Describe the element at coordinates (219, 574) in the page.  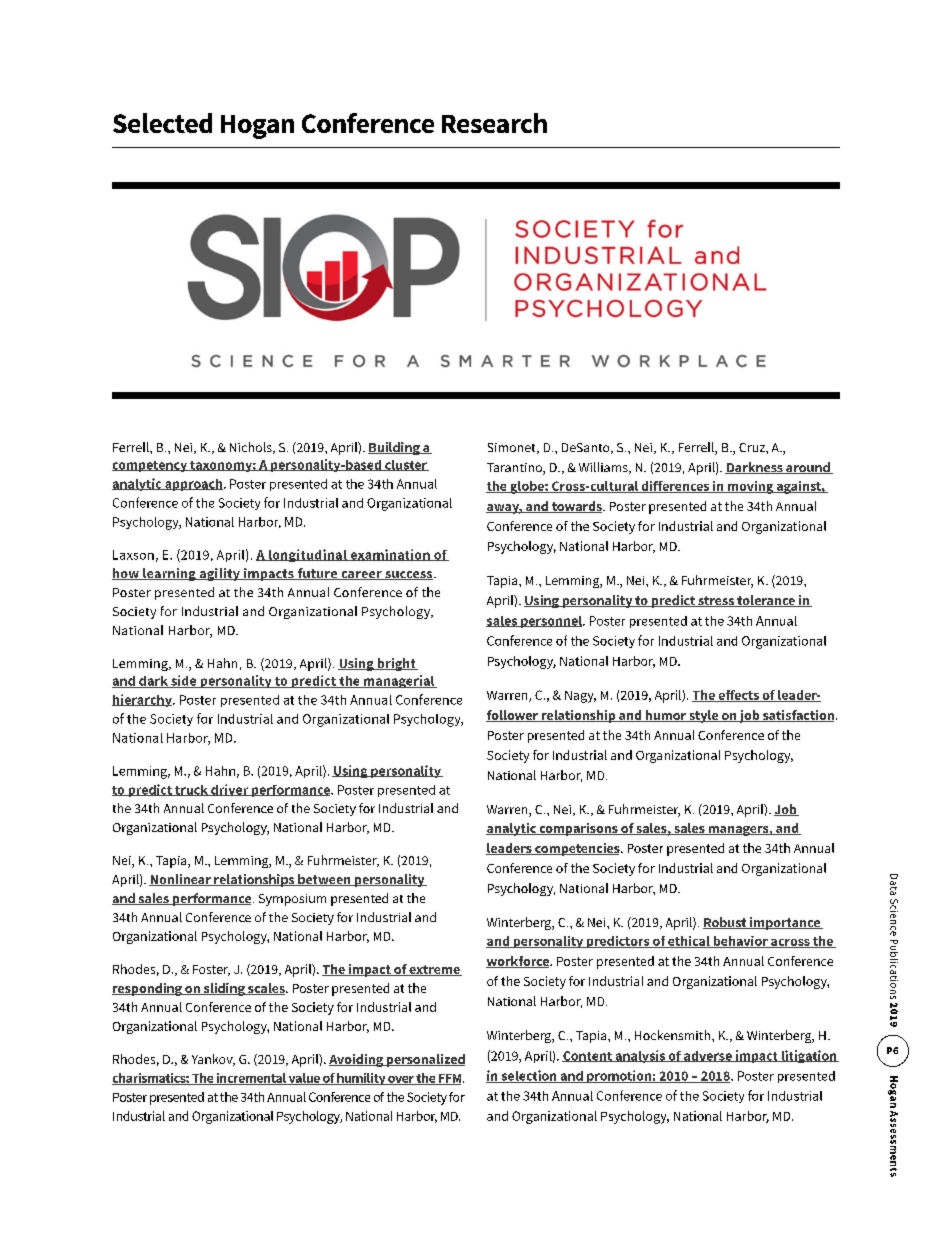
I see `agility` at that location.
